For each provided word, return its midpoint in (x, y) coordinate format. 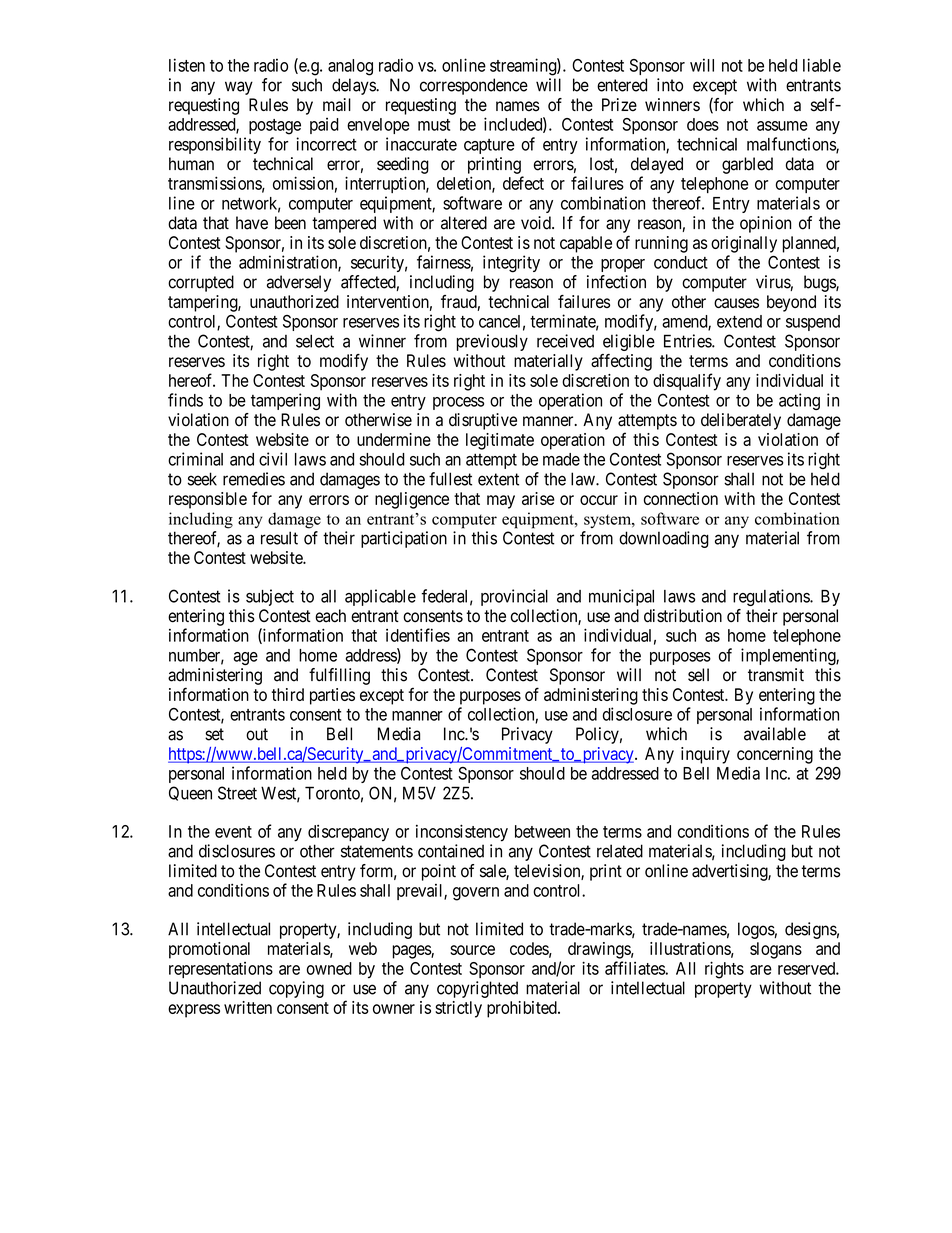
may (501, 502)
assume (782, 126)
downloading (664, 539)
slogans (776, 950)
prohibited (523, 1009)
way (239, 88)
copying (296, 989)
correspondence (474, 86)
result (279, 538)
